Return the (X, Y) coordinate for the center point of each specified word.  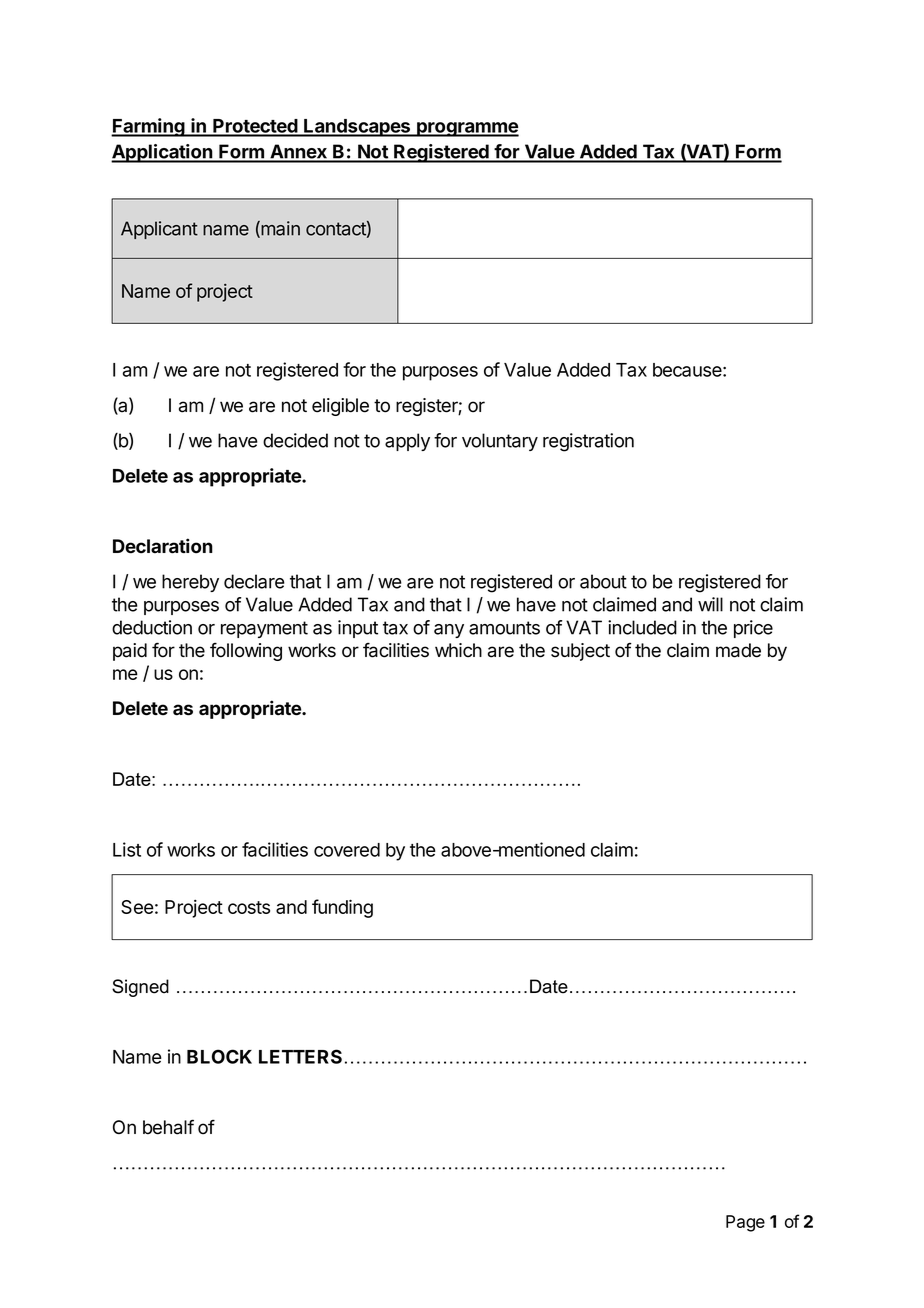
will (710, 604)
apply (407, 442)
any (449, 631)
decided (295, 440)
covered (347, 850)
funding (342, 908)
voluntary (500, 442)
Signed (140, 988)
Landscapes (357, 128)
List (127, 849)
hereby (190, 583)
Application (163, 153)
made (738, 650)
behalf (168, 1127)
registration (588, 442)
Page (745, 1223)
